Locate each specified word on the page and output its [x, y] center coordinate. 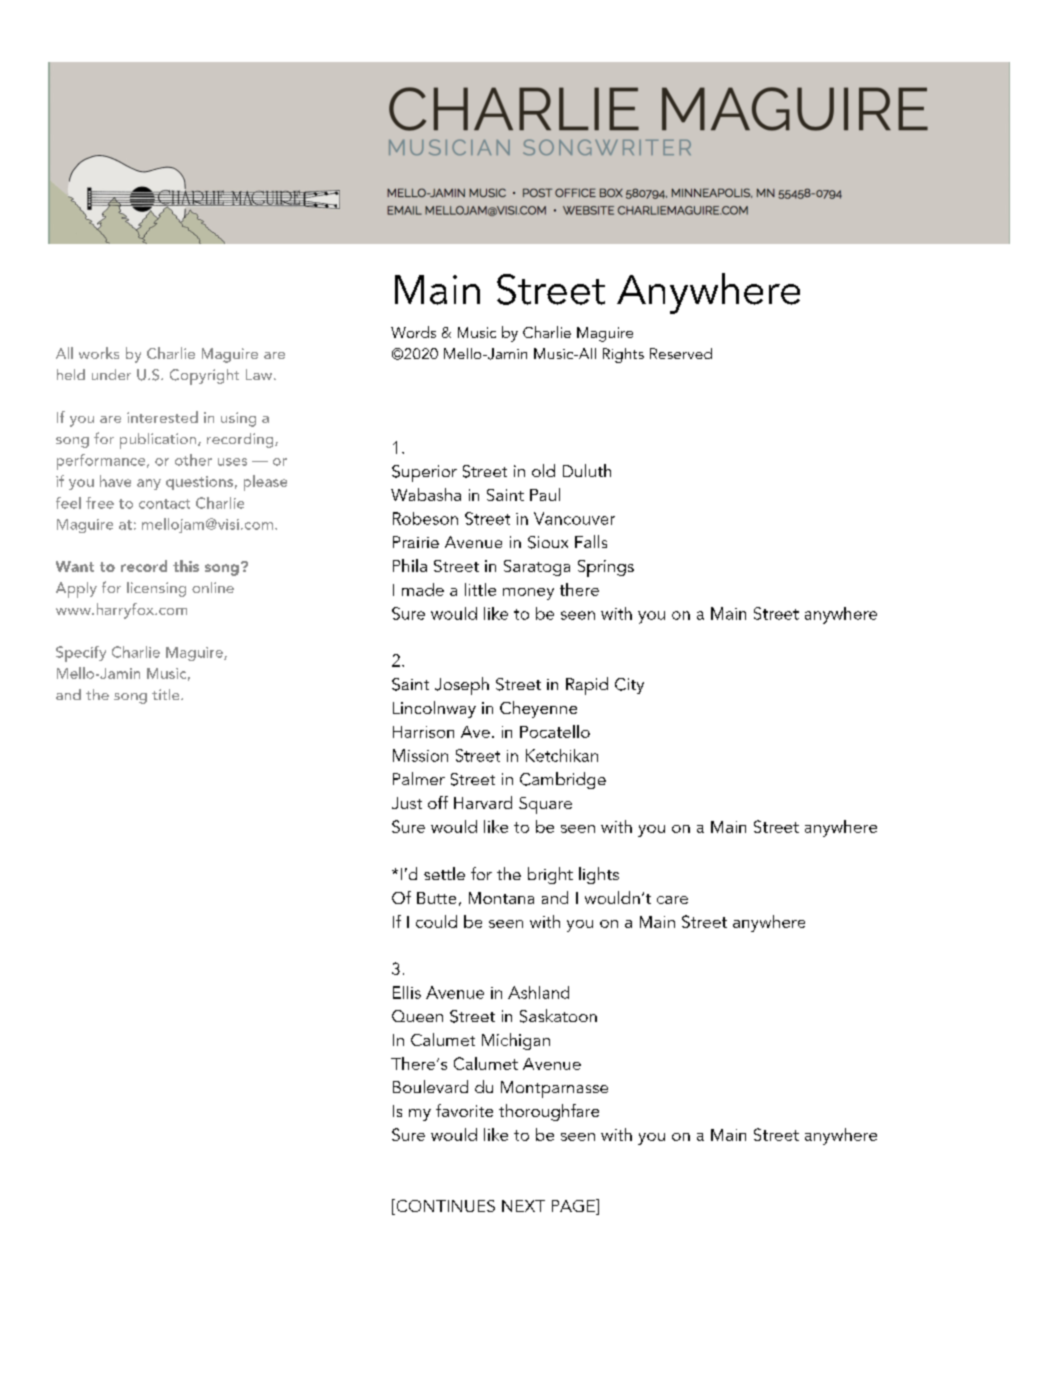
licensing [156, 589]
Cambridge [563, 780]
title [167, 694]
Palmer [419, 778]
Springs [606, 568]
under [111, 374]
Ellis [407, 992]
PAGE [574, 1207]
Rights [623, 355]
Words [413, 332]
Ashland [538, 992]
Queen [417, 1016]
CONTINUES [444, 1207]
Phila [410, 565]
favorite [464, 1110]
